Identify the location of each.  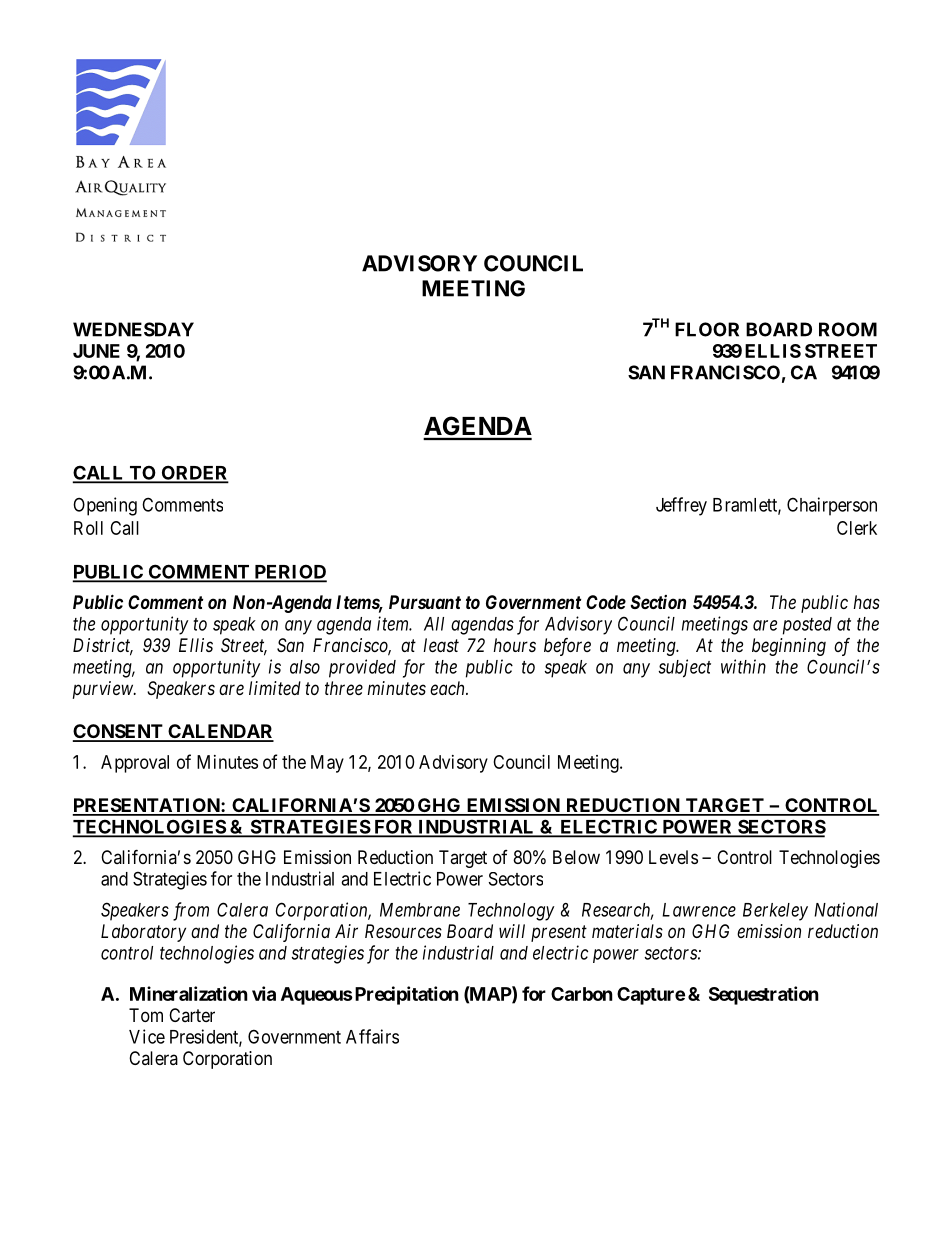
(448, 688).
